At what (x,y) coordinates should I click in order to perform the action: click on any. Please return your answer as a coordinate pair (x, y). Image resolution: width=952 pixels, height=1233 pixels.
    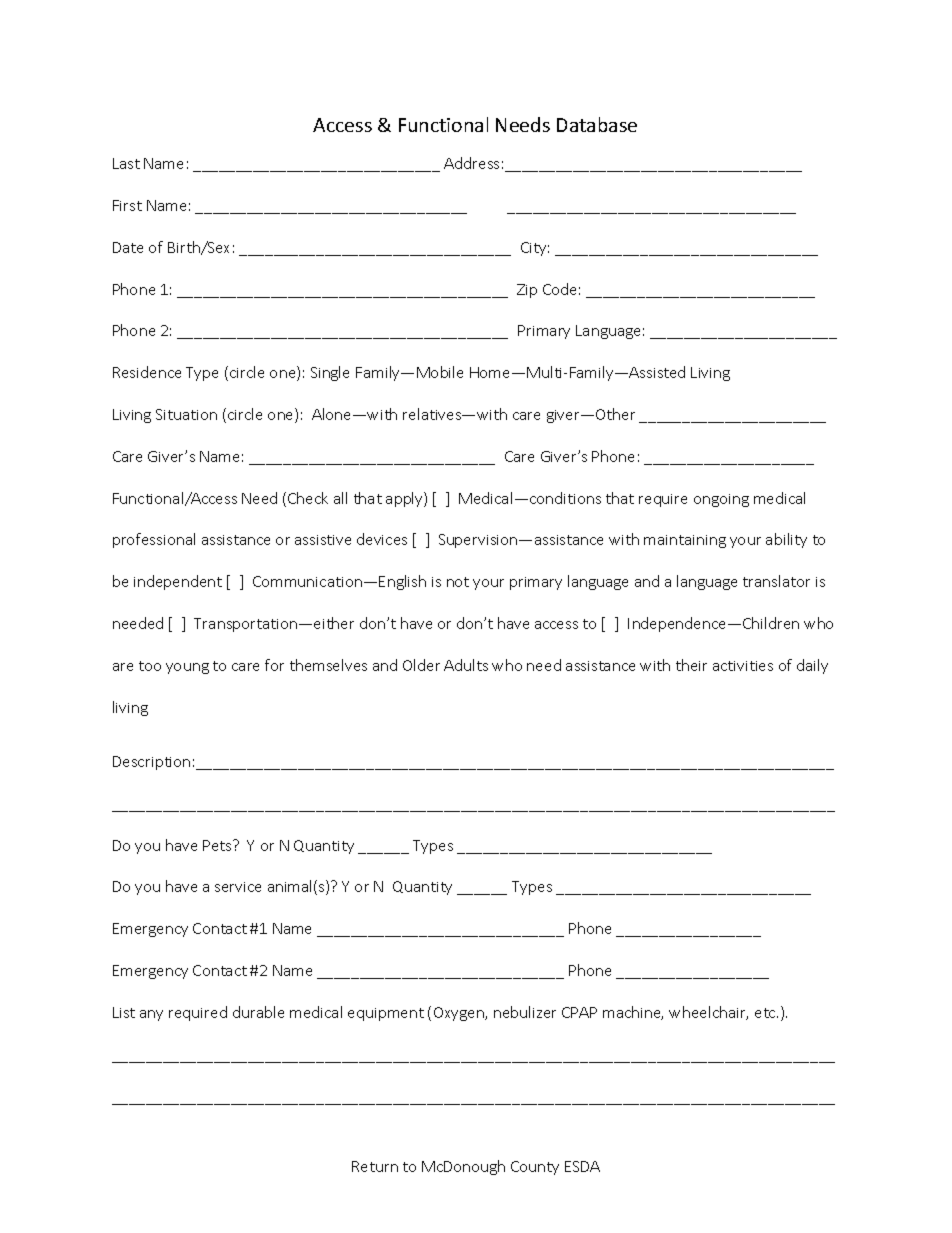
    Looking at the image, I should click on (151, 1015).
